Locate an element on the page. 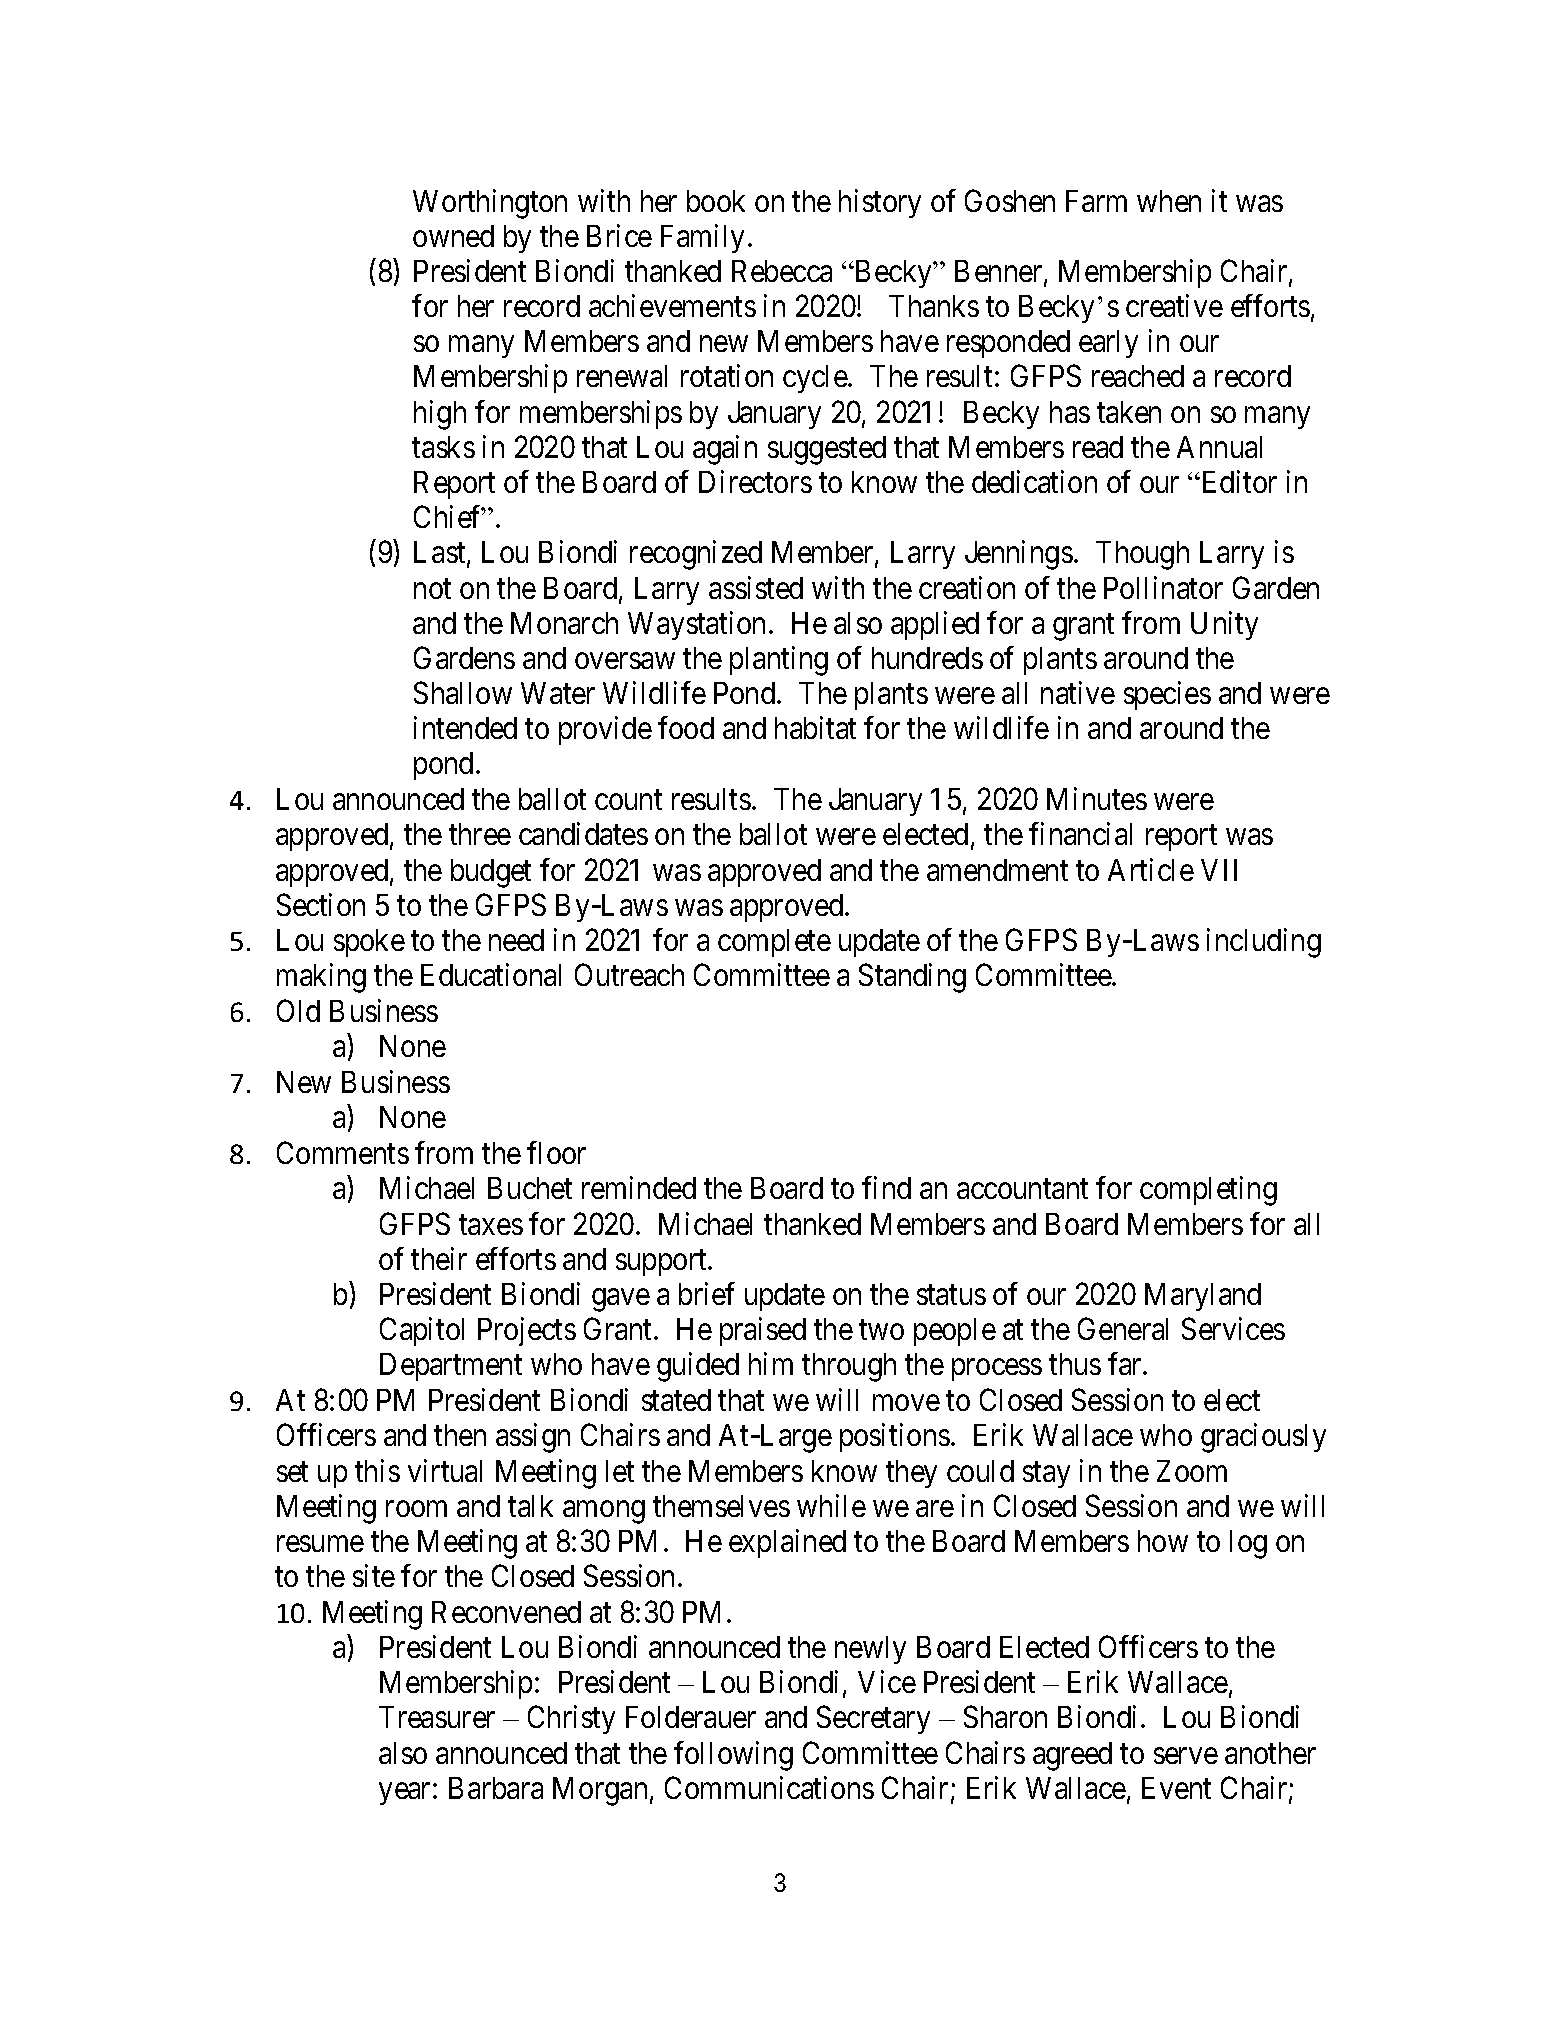  complete is located at coordinates (774, 943).
